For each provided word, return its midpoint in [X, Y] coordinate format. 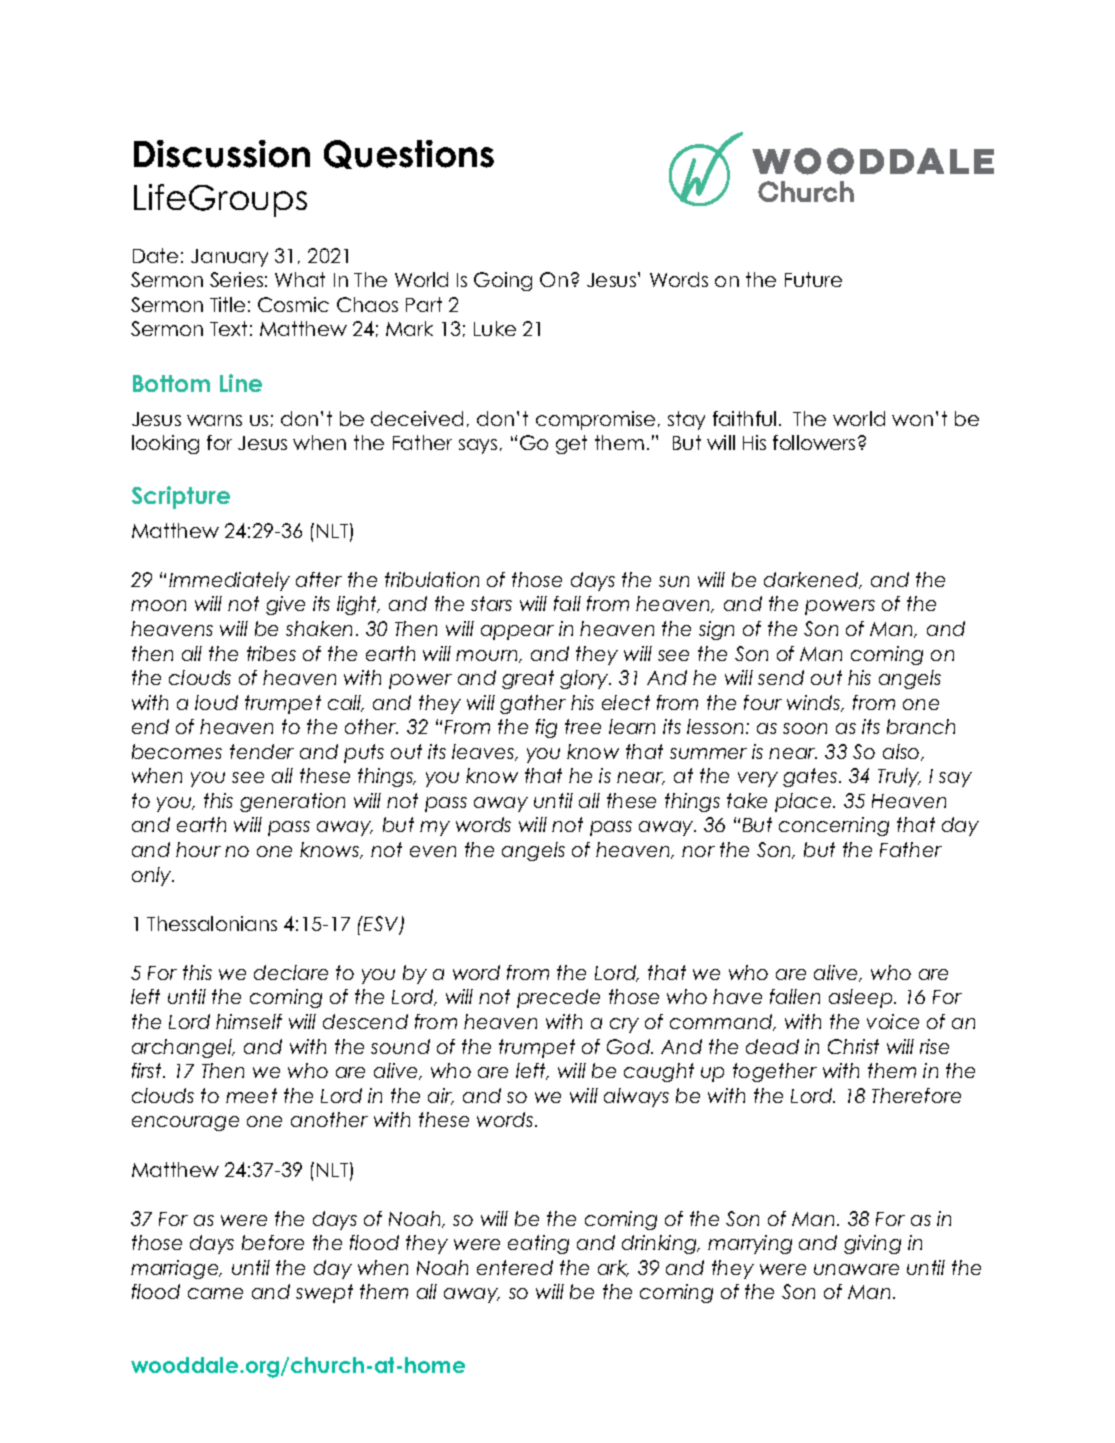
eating [538, 1244]
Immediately [229, 581]
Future [813, 279]
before [273, 1242]
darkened [812, 580]
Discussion [222, 154]
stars [491, 603]
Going [503, 281]
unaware [856, 1269]
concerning [834, 826]
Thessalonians [212, 923]
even [433, 851]
